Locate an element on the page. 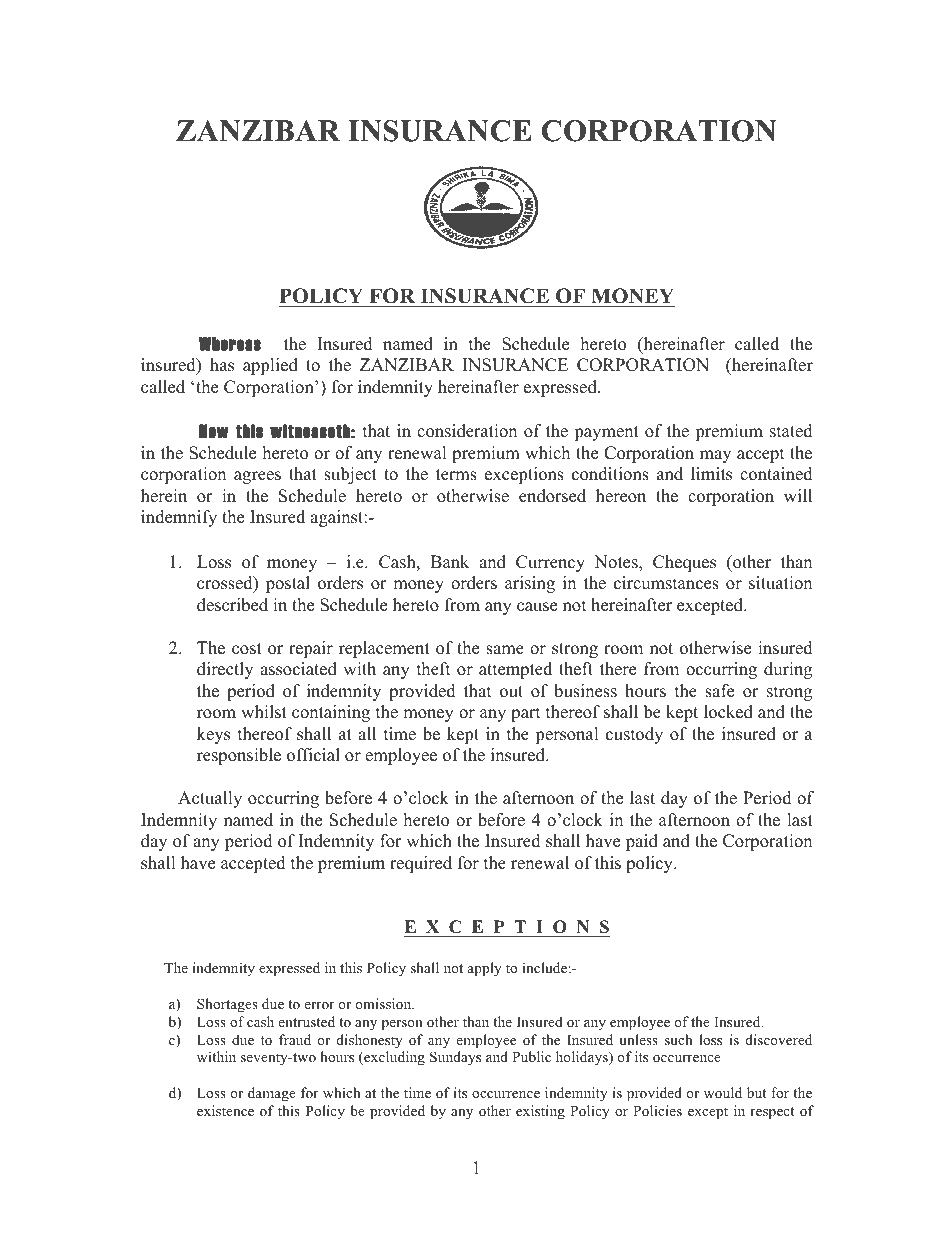  apply is located at coordinates (485, 969).
